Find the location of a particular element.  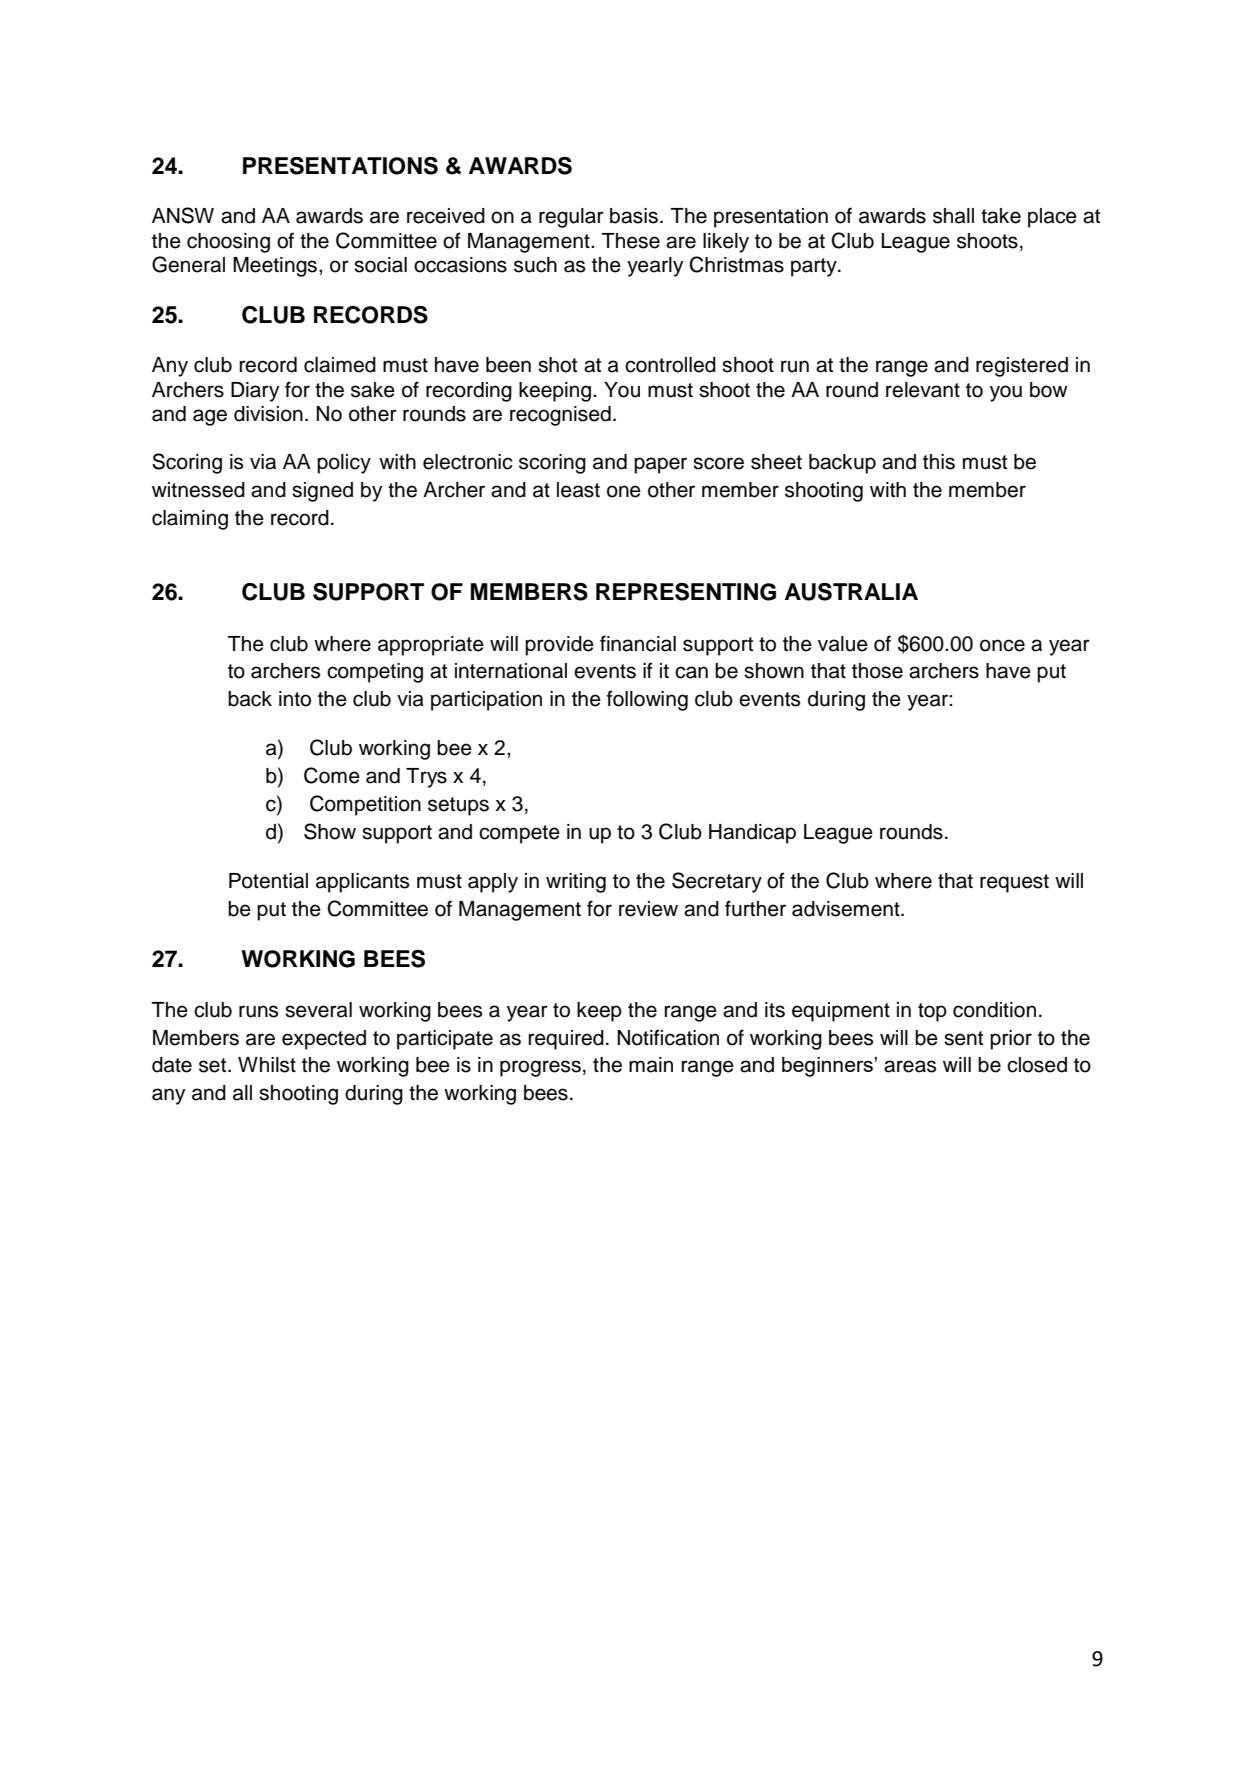

those is located at coordinates (877, 671).
